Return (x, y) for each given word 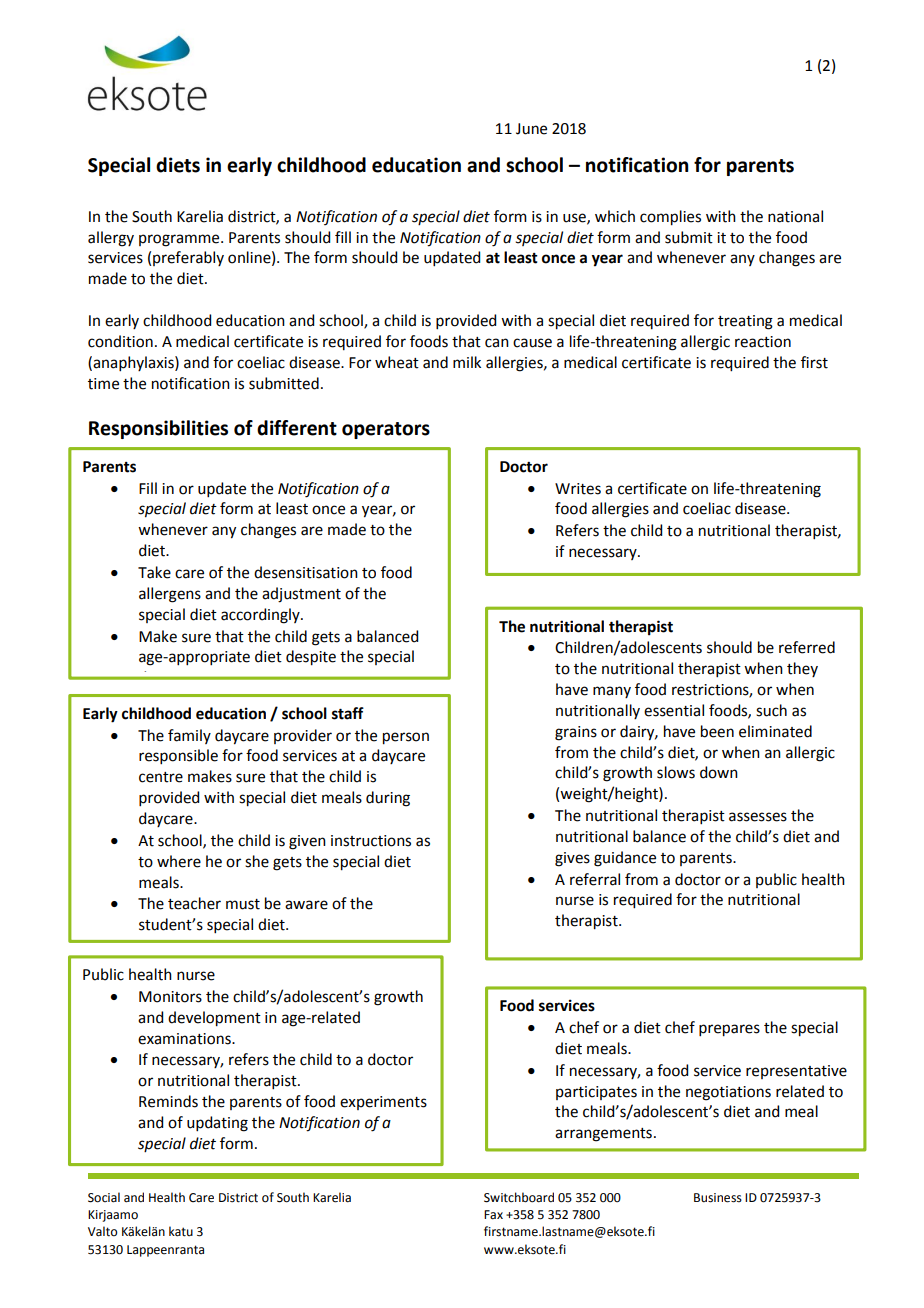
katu (181, 1231)
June (531, 129)
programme (180, 240)
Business (718, 1198)
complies (670, 218)
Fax (493, 1215)
